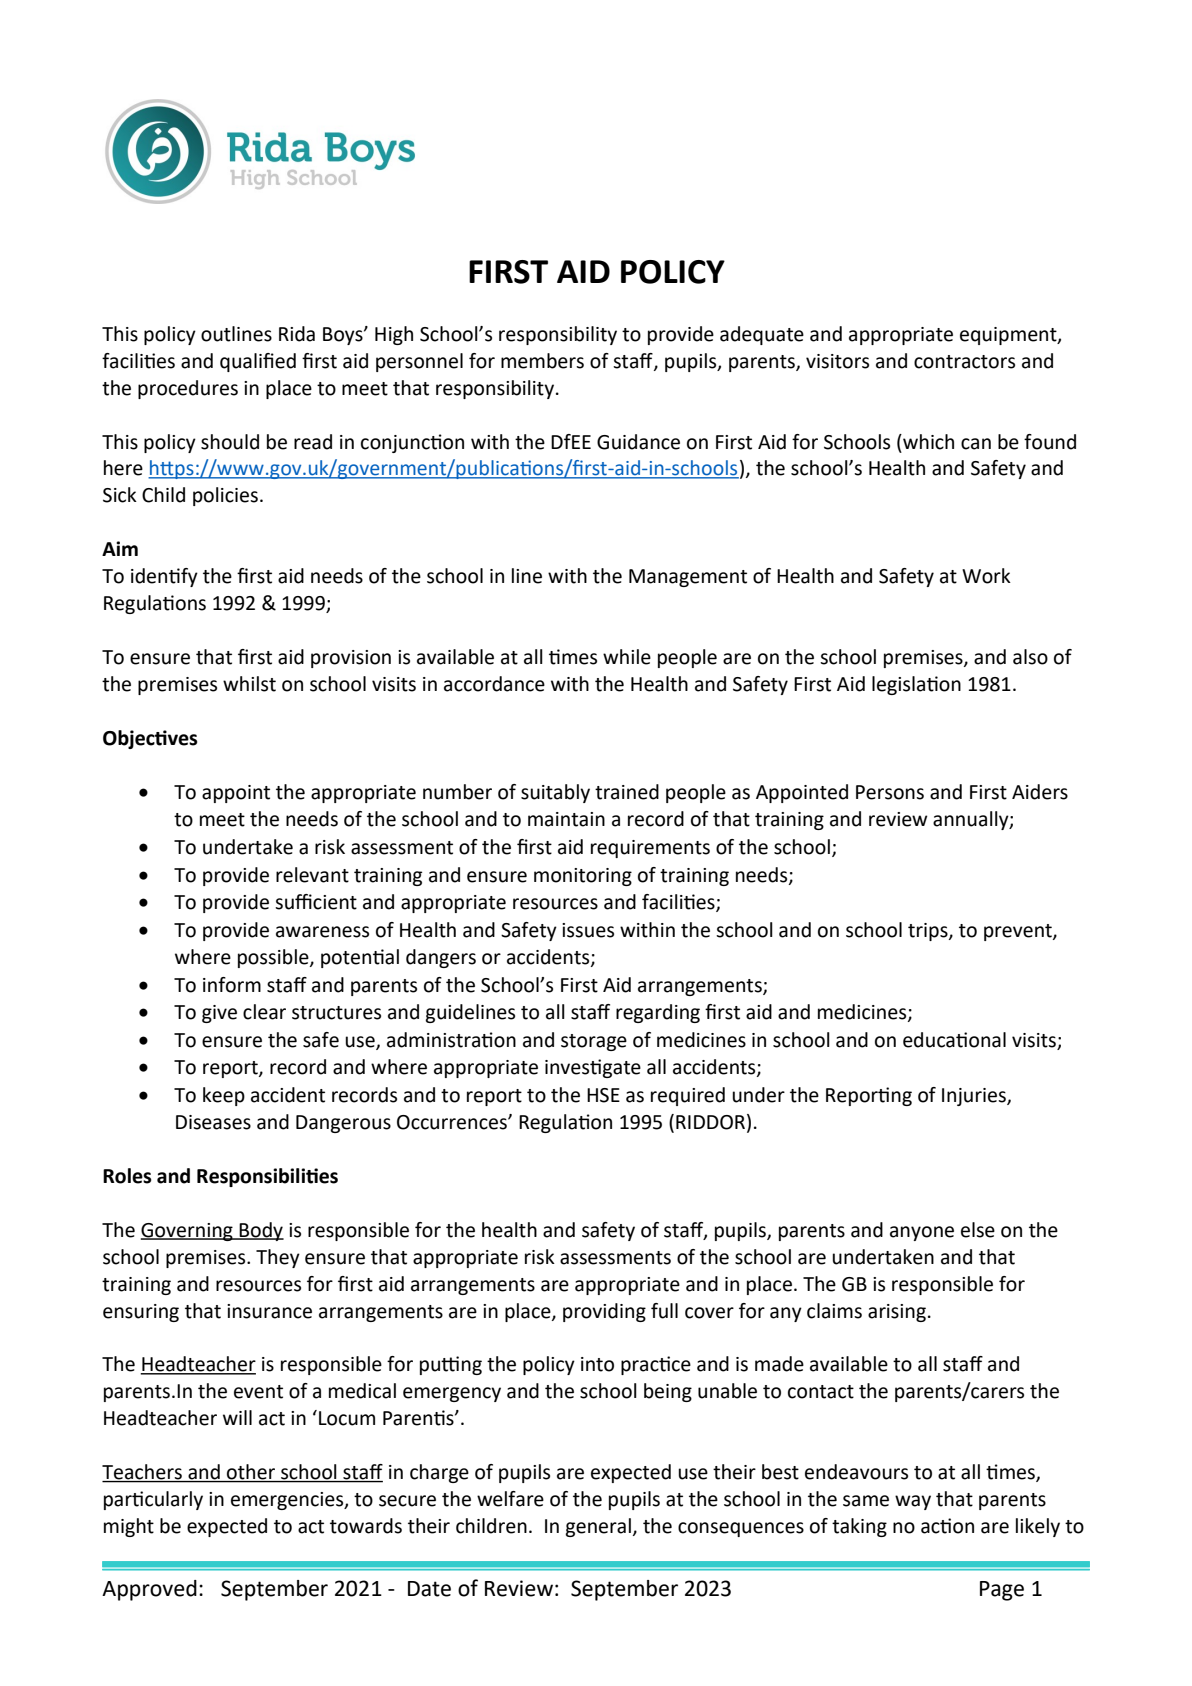 This document has height=1686, width=1192. I want to click on HSE, so click(603, 1095).
